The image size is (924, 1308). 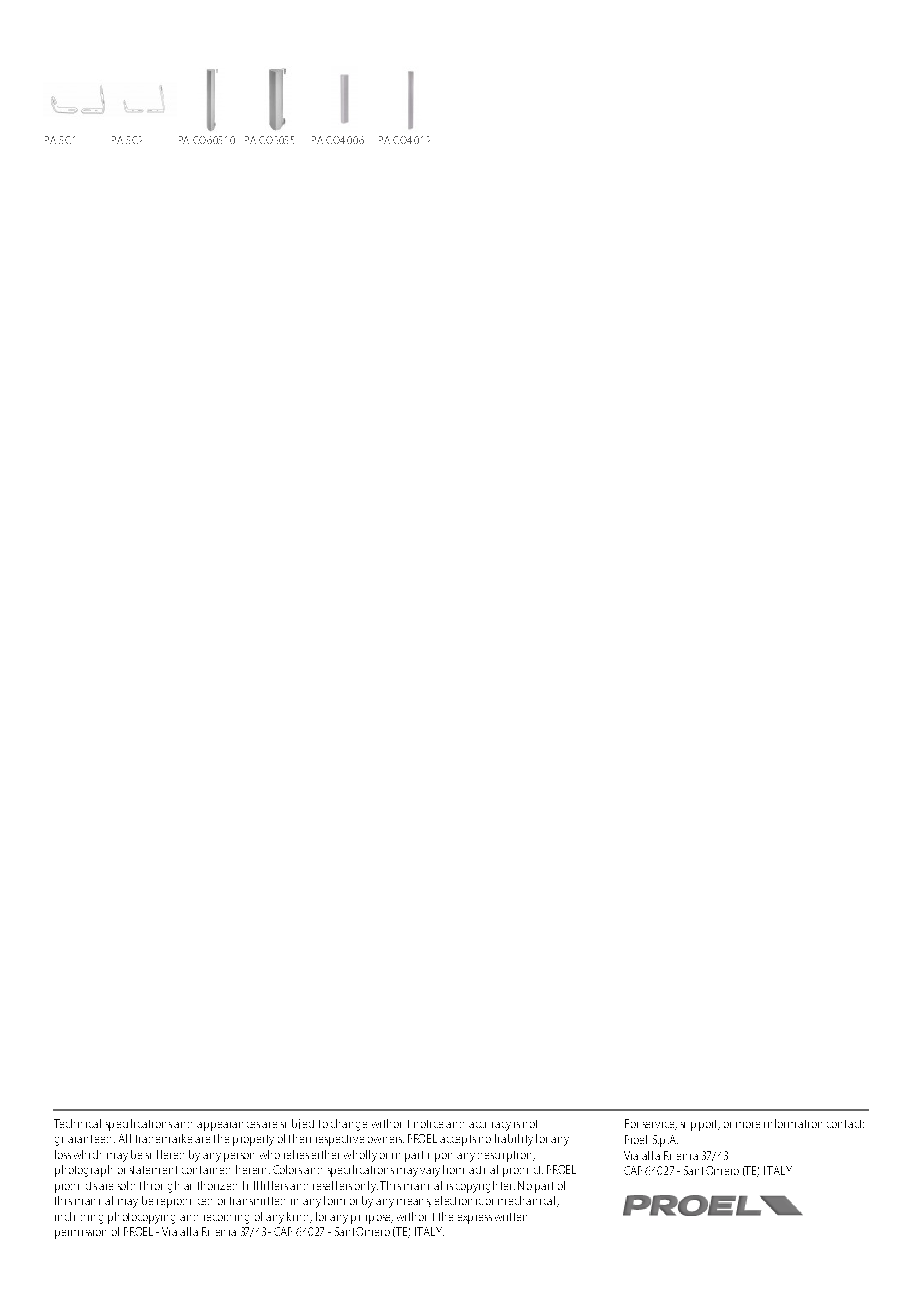 I want to click on vary, so click(x=428, y=1172).
